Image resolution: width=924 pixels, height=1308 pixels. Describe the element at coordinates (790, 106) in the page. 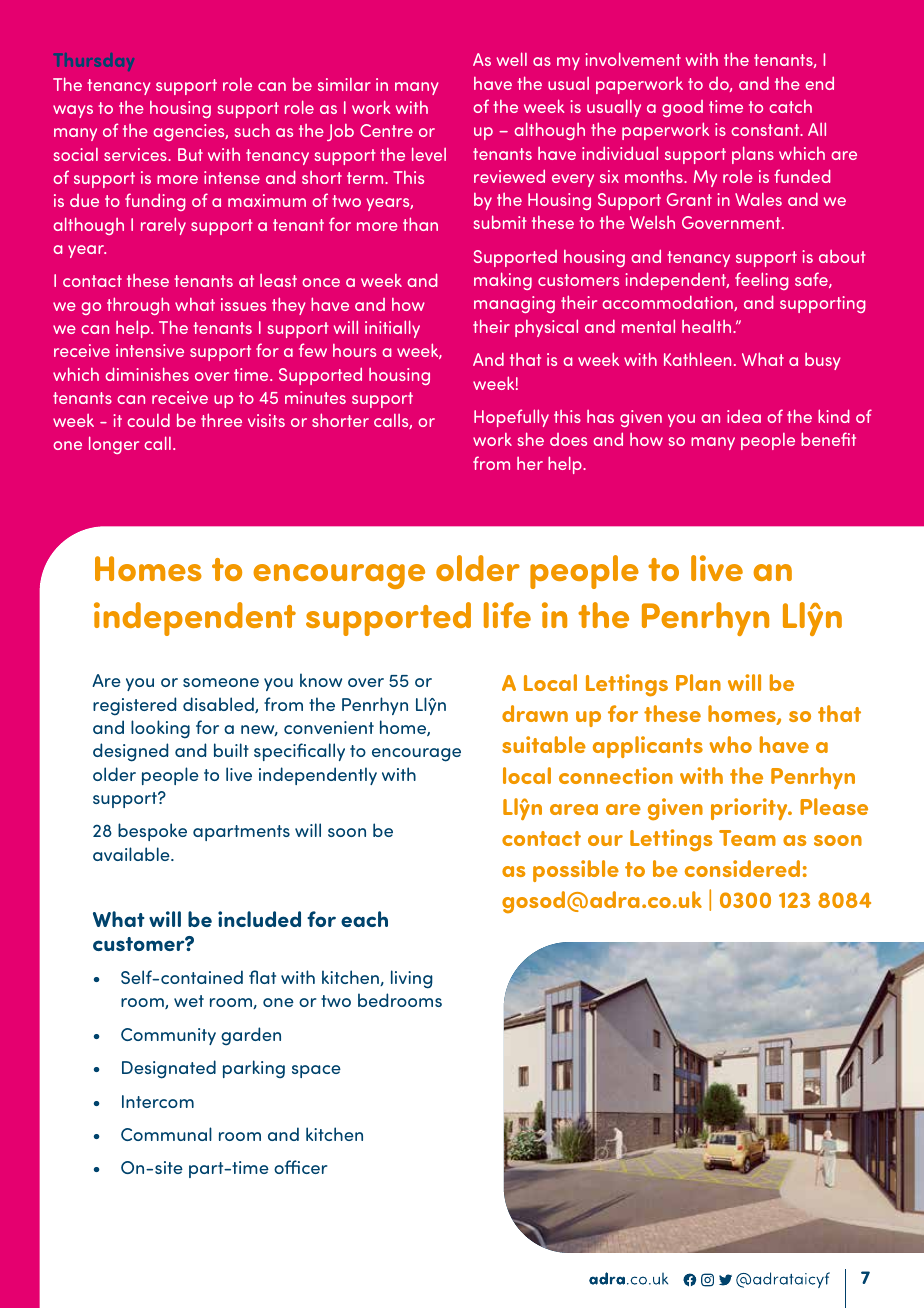

I see `catch` at that location.
